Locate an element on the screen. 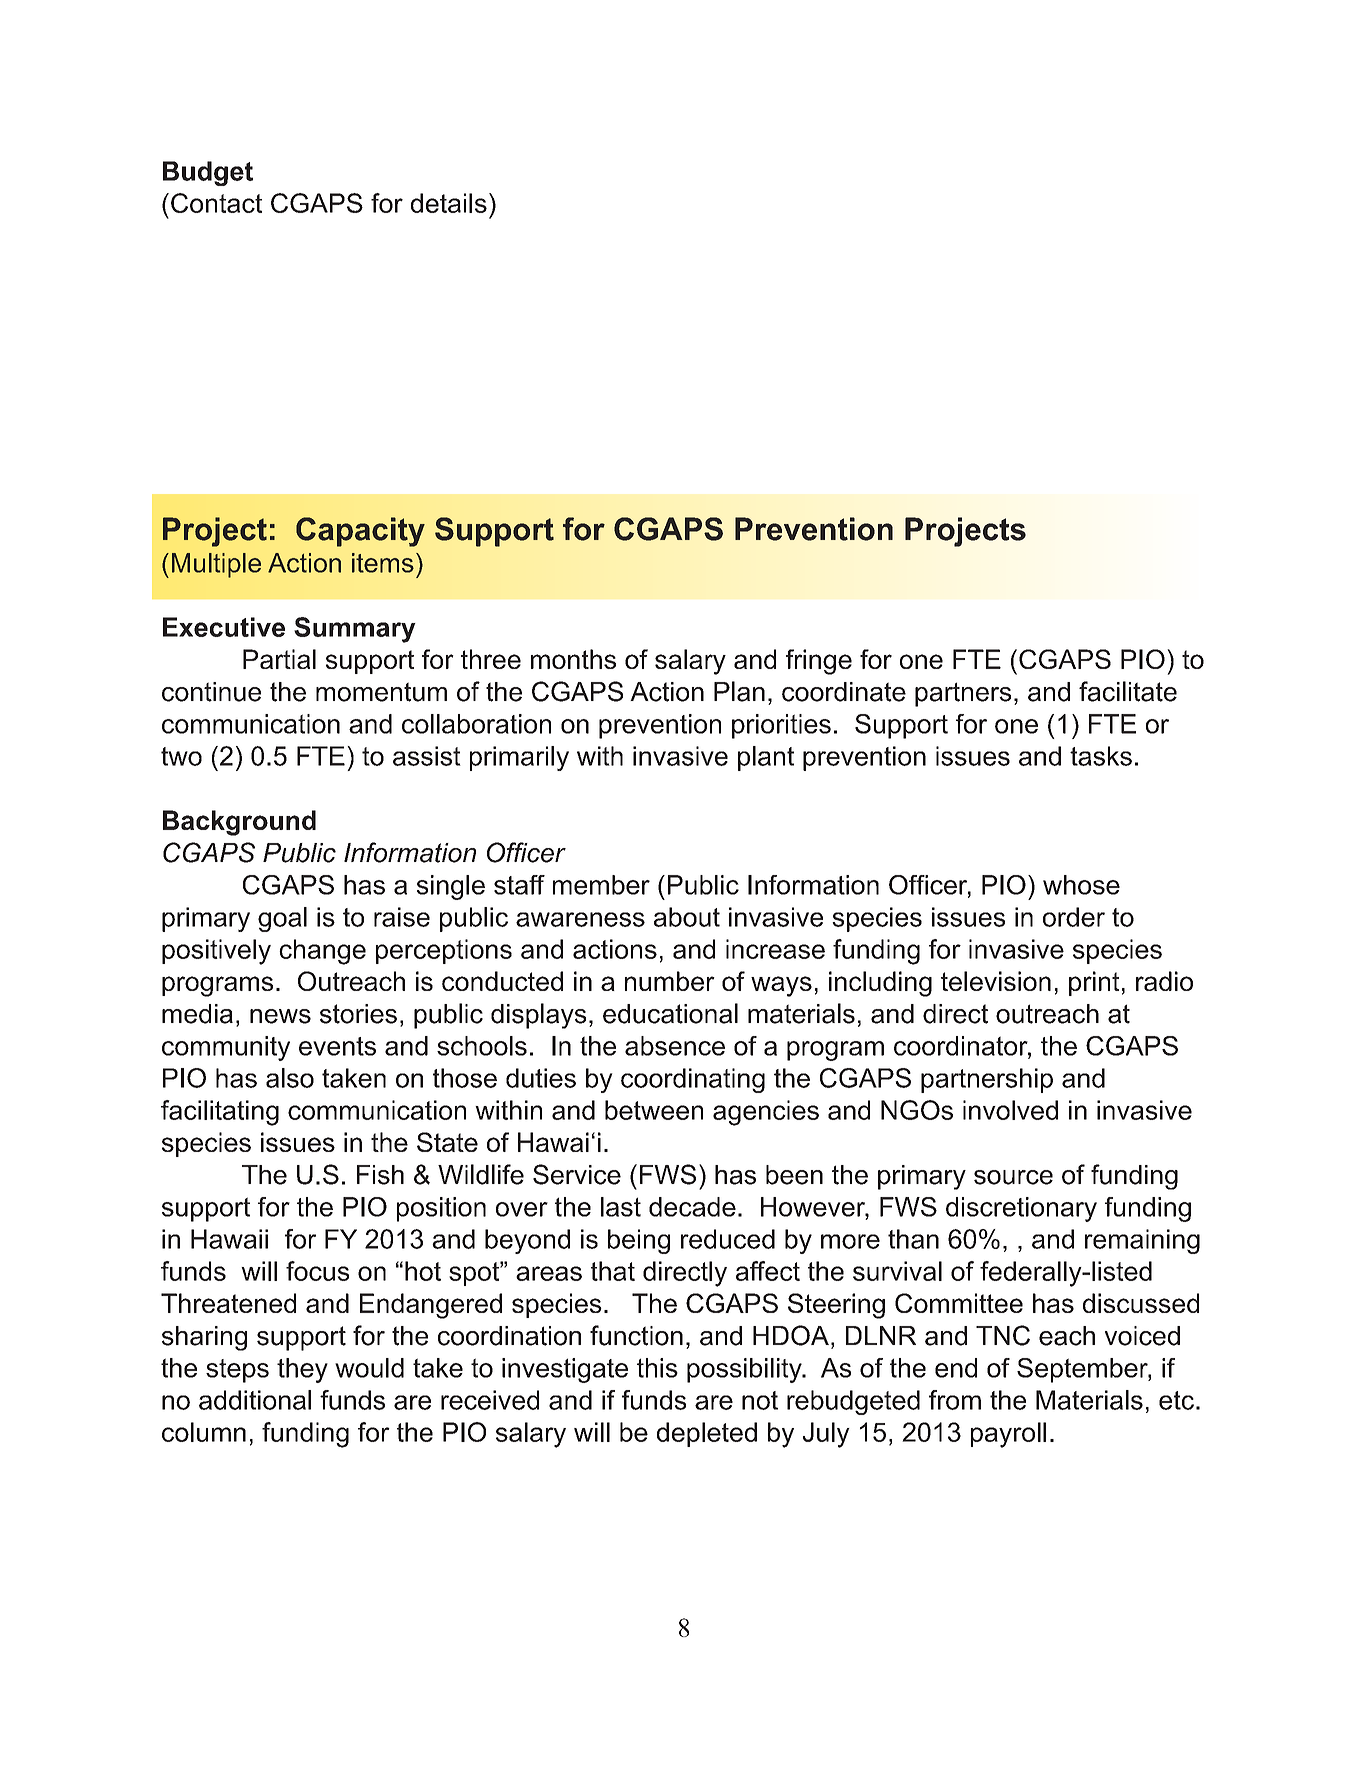 The image size is (1368, 1771). whose is located at coordinates (1081, 885).
